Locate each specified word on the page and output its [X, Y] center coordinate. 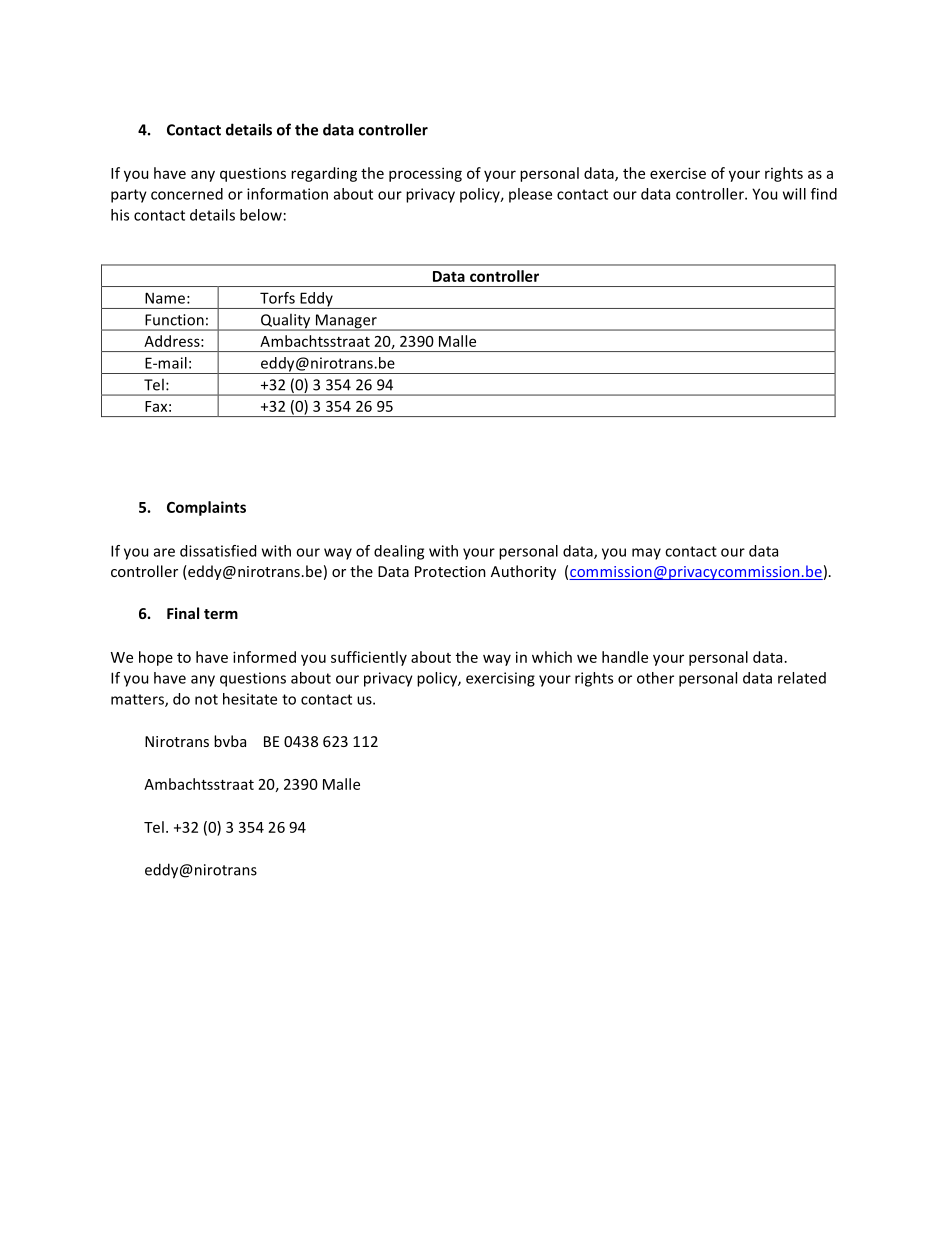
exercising [500, 679]
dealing [399, 552]
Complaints [206, 508]
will [794, 194]
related [802, 678]
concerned [187, 194]
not [206, 699]
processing [425, 174]
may [646, 554]
